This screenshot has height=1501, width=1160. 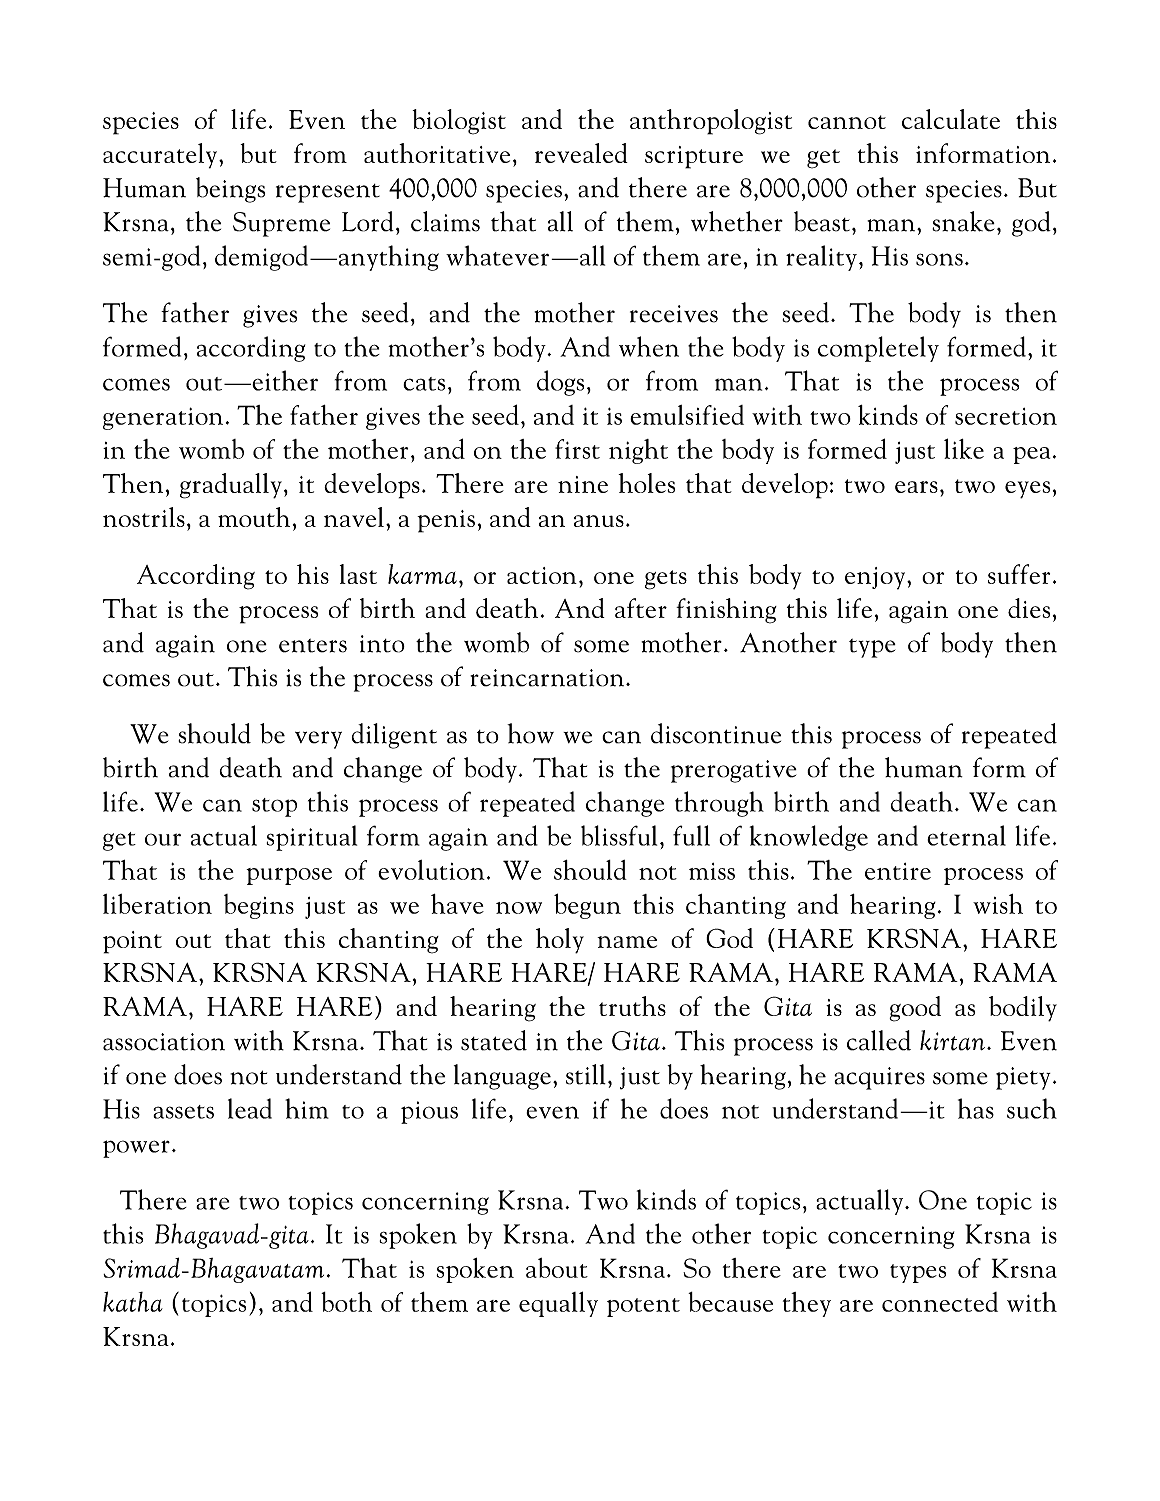 What do you see at coordinates (915, 1009) in the screenshot?
I see `good` at bounding box center [915, 1009].
